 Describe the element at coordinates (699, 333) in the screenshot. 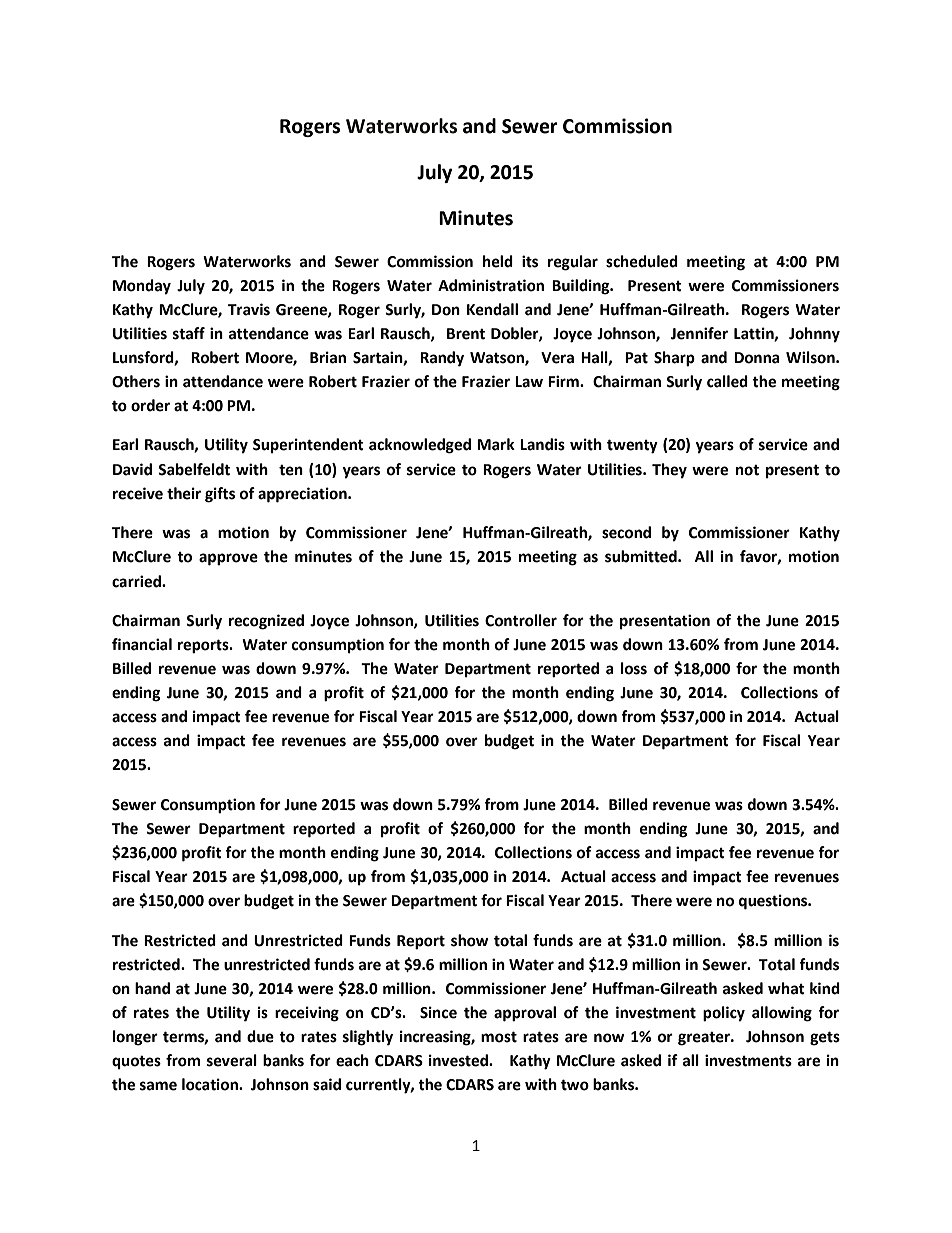

I see `Jennifer` at that location.
